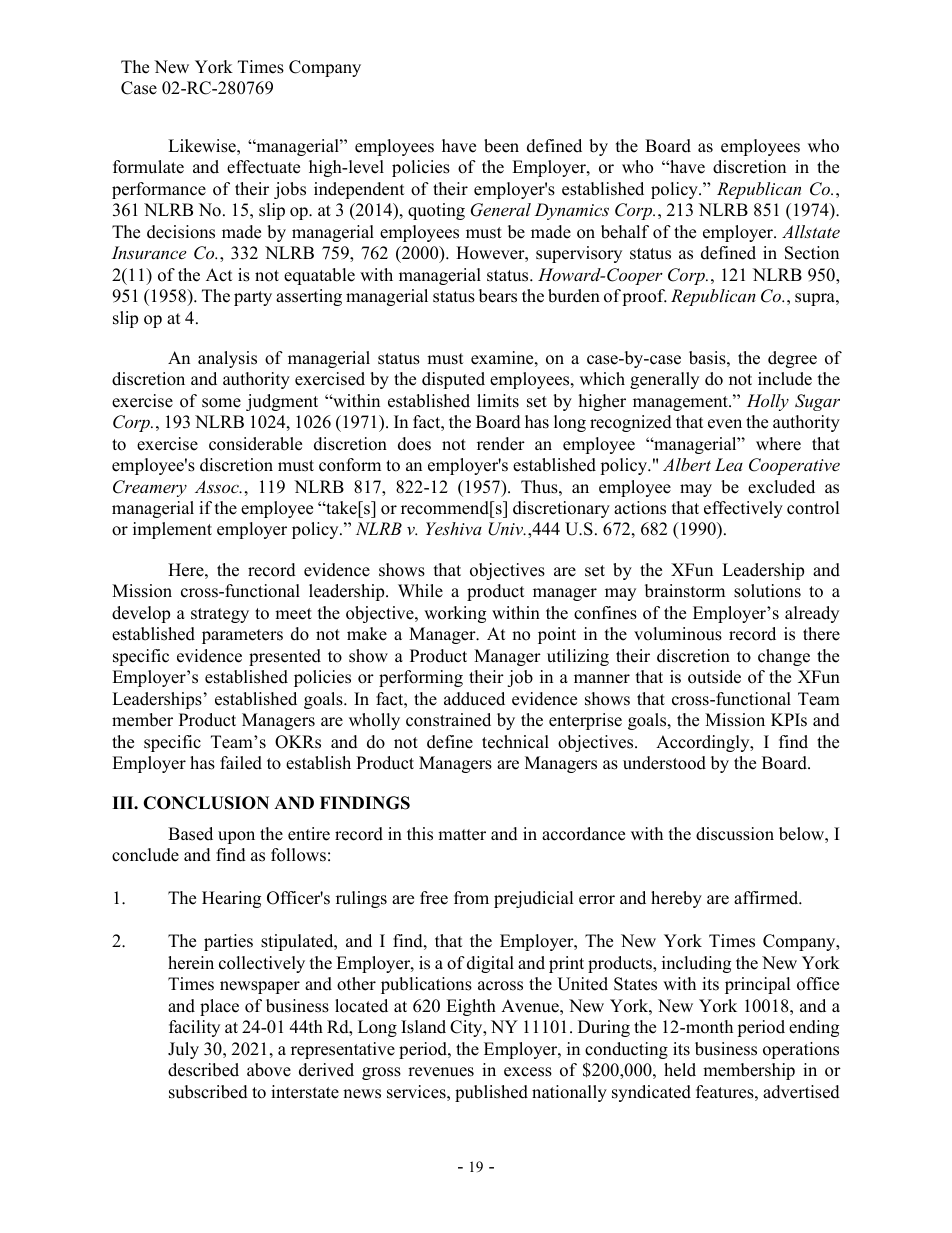 The width and height of the screenshot is (952, 1233). What do you see at coordinates (263, 167) in the screenshot?
I see `effectuate` at bounding box center [263, 167].
